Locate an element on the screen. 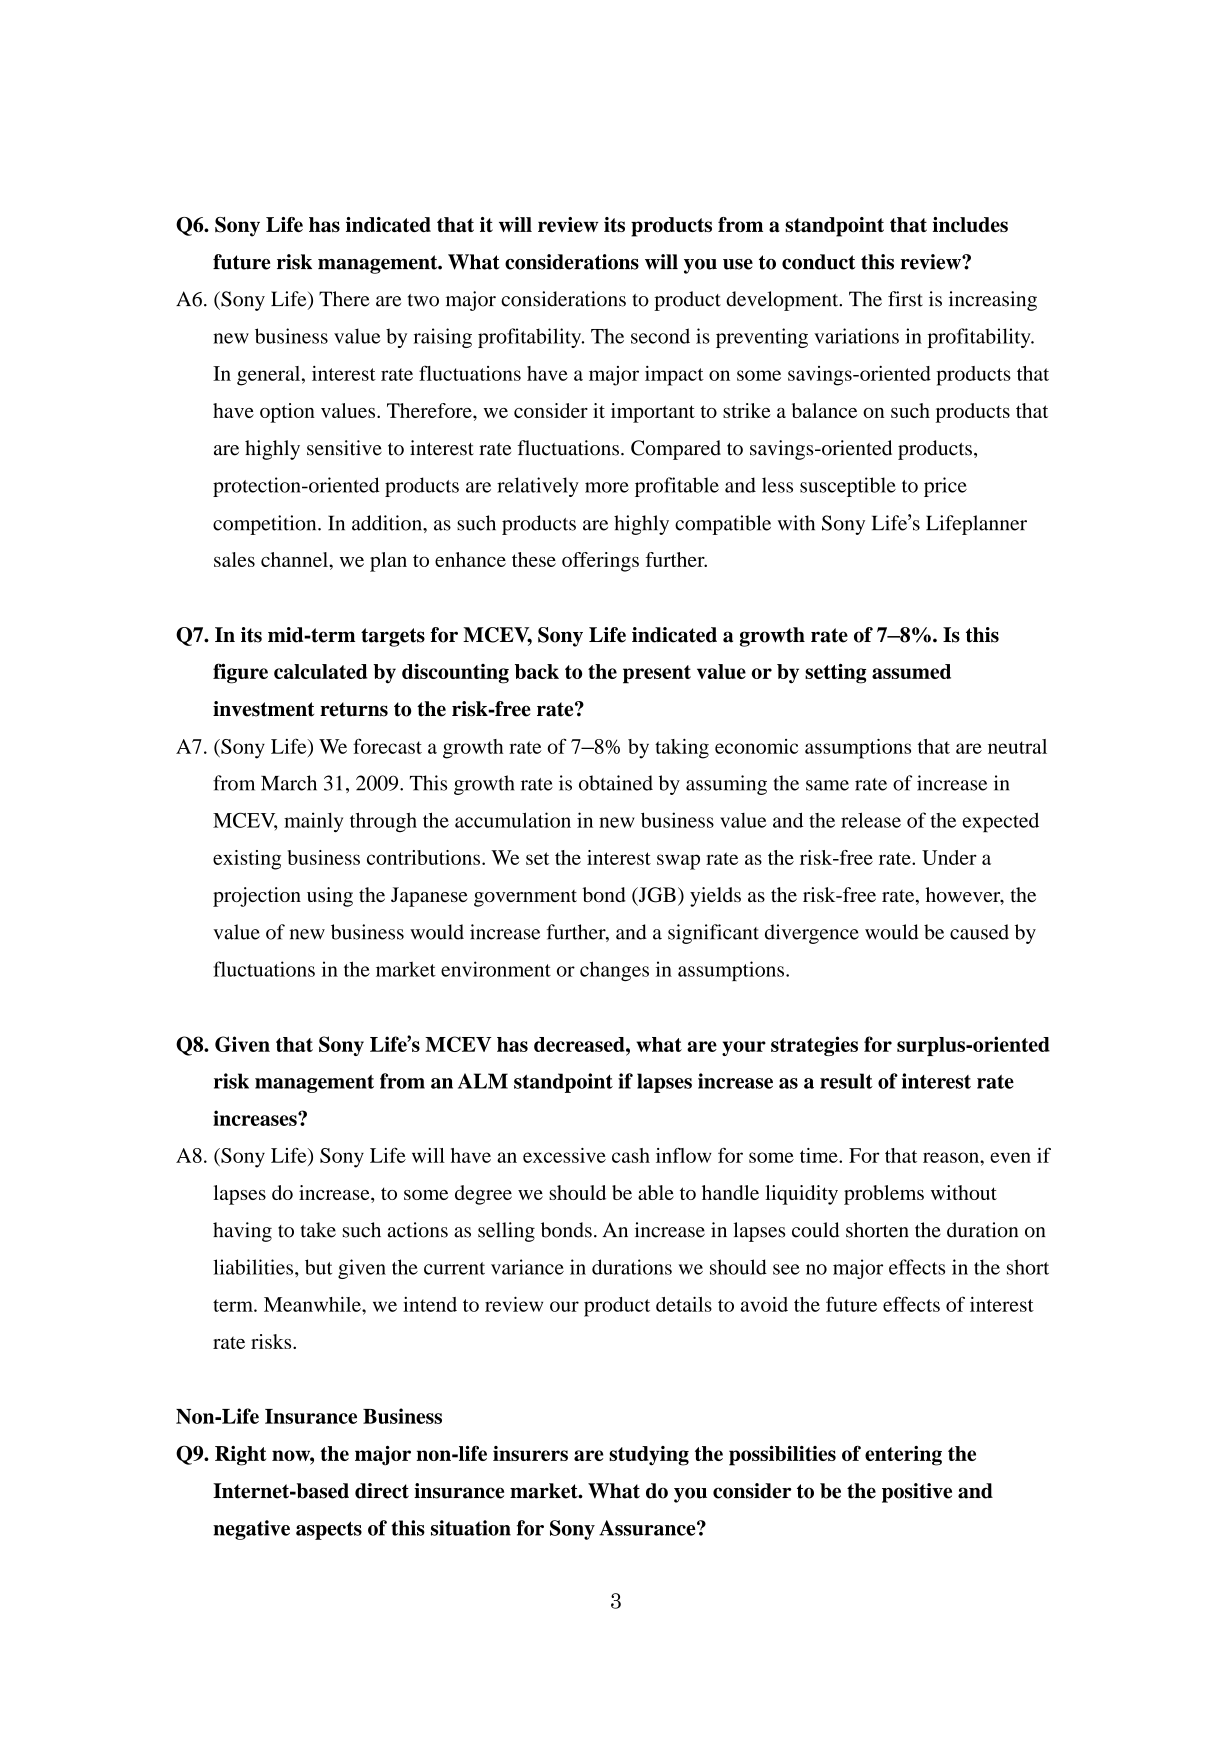 The width and height of the screenshot is (1231, 1742). aspects is located at coordinates (329, 1530).
